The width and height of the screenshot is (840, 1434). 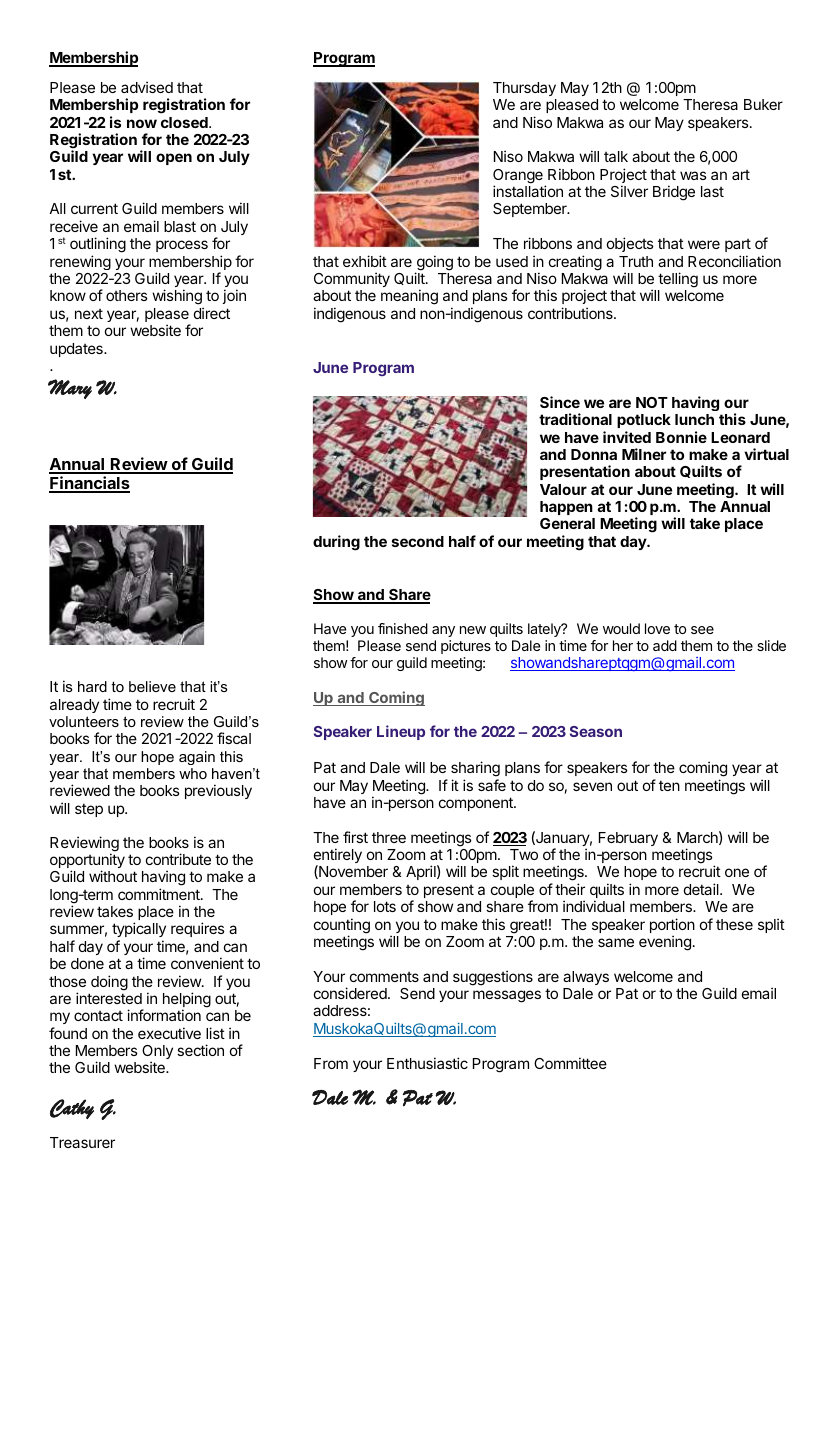 I want to click on Enthusiastic, so click(x=427, y=1063).
